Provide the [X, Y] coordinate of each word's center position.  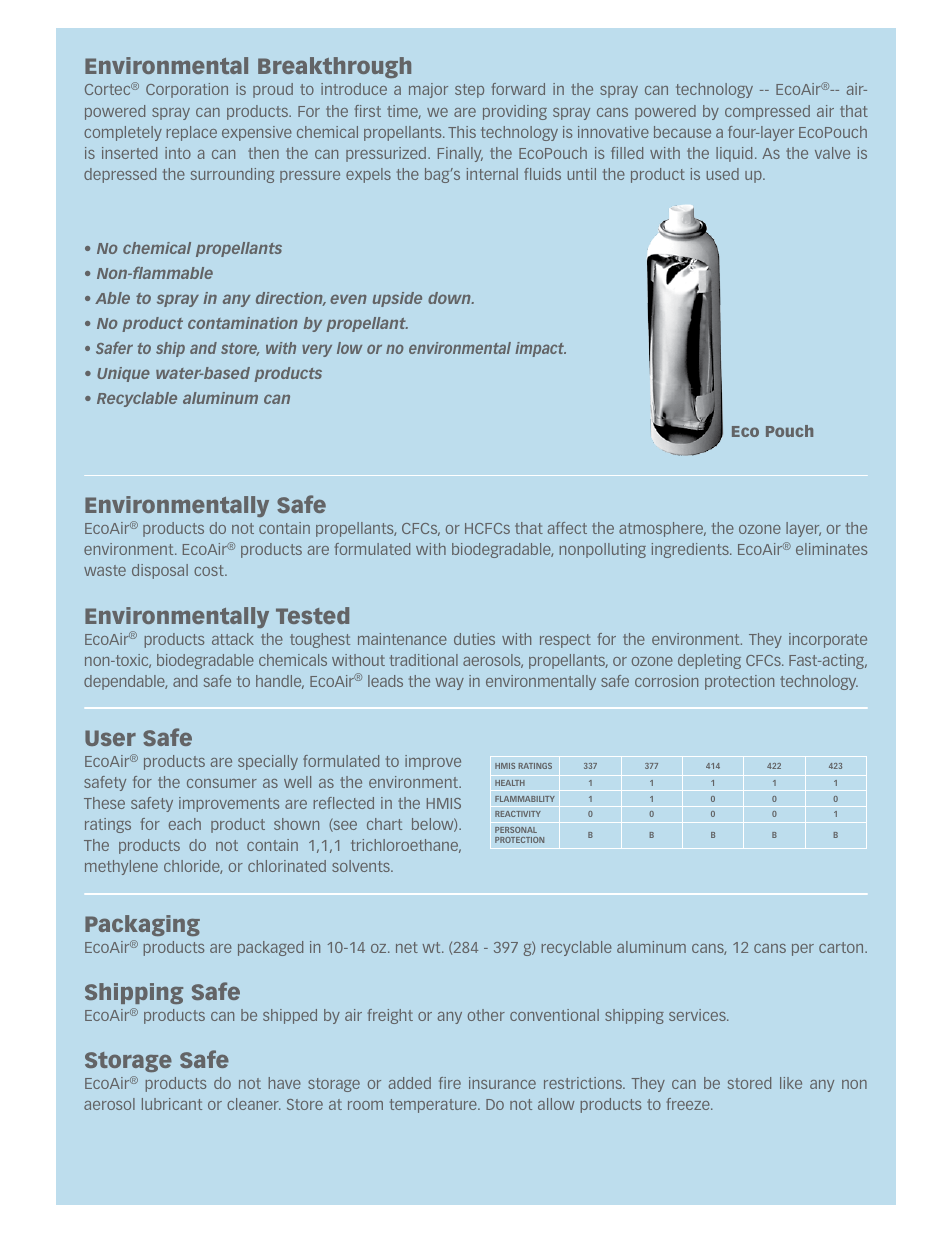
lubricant [172, 1104]
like [791, 1083]
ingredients [691, 550]
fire [450, 1083]
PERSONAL [516, 830]
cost [210, 570]
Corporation [187, 90]
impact [540, 349]
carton [842, 947]
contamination [243, 323]
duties [474, 639]
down [450, 298]
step [469, 91]
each [185, 824]
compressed [767, 112]
